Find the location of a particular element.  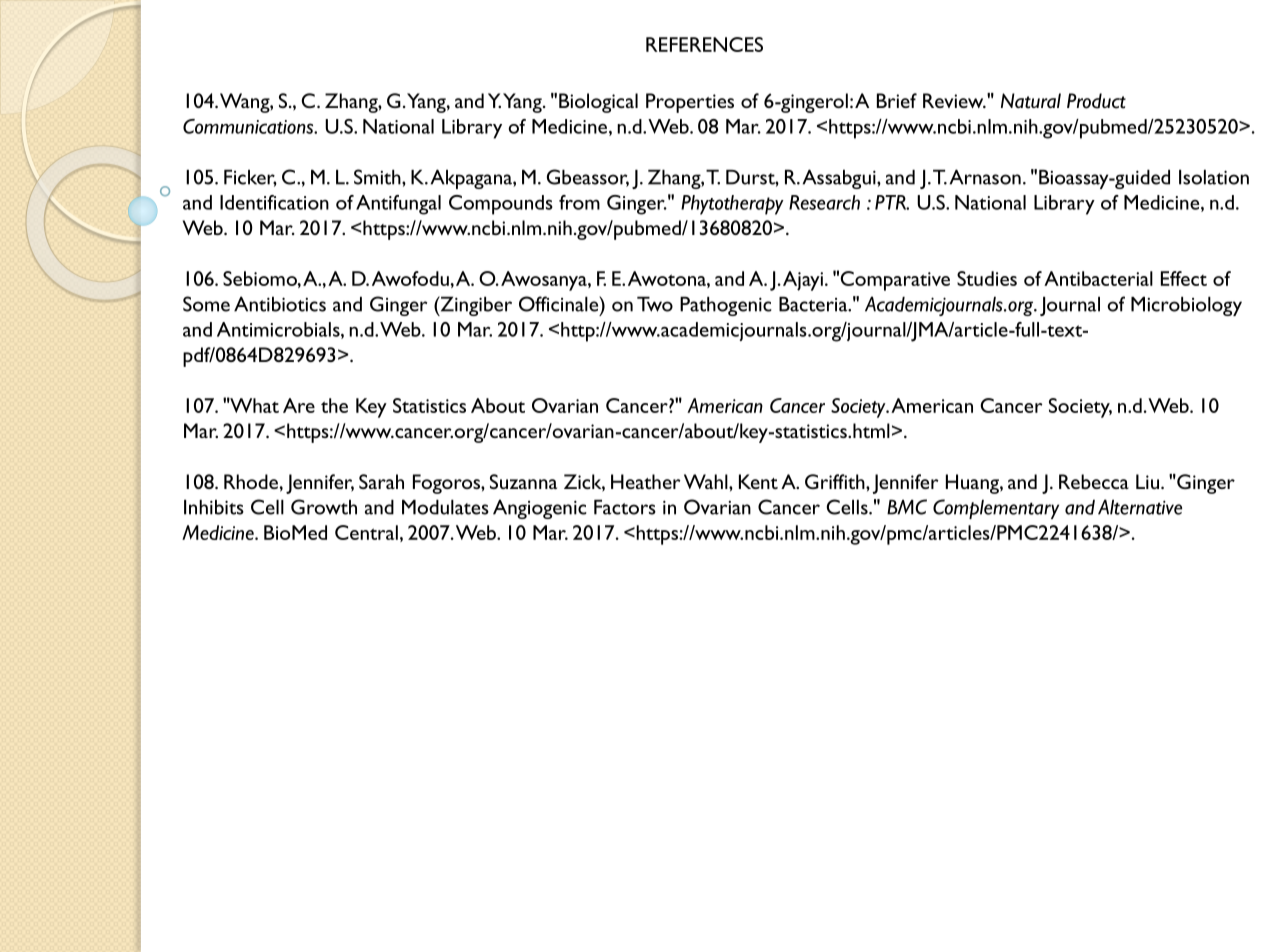

Communications is located at coordinates (249, 126).
